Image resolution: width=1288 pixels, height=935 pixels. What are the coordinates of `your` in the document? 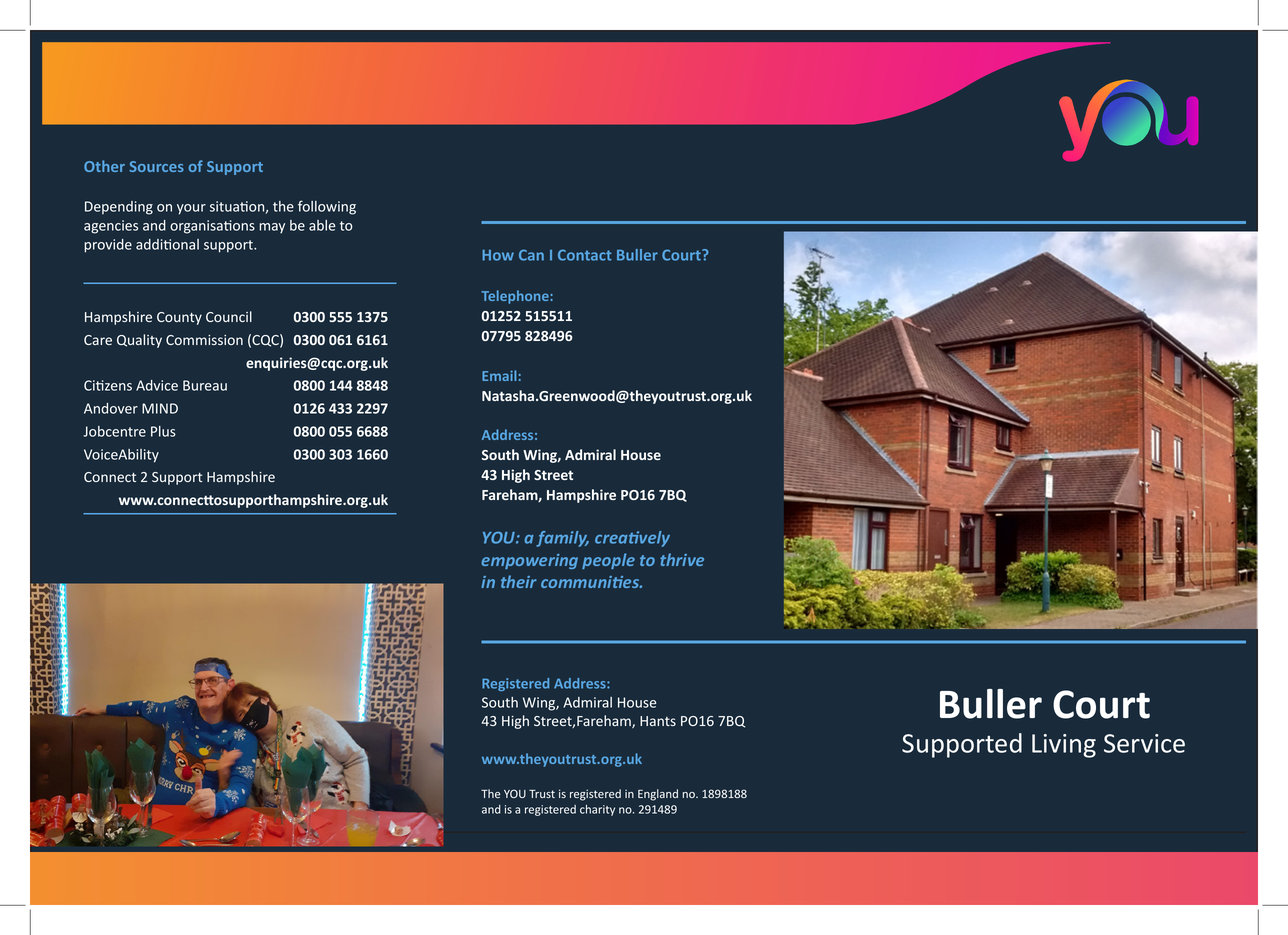 It's located at (191, 209).
